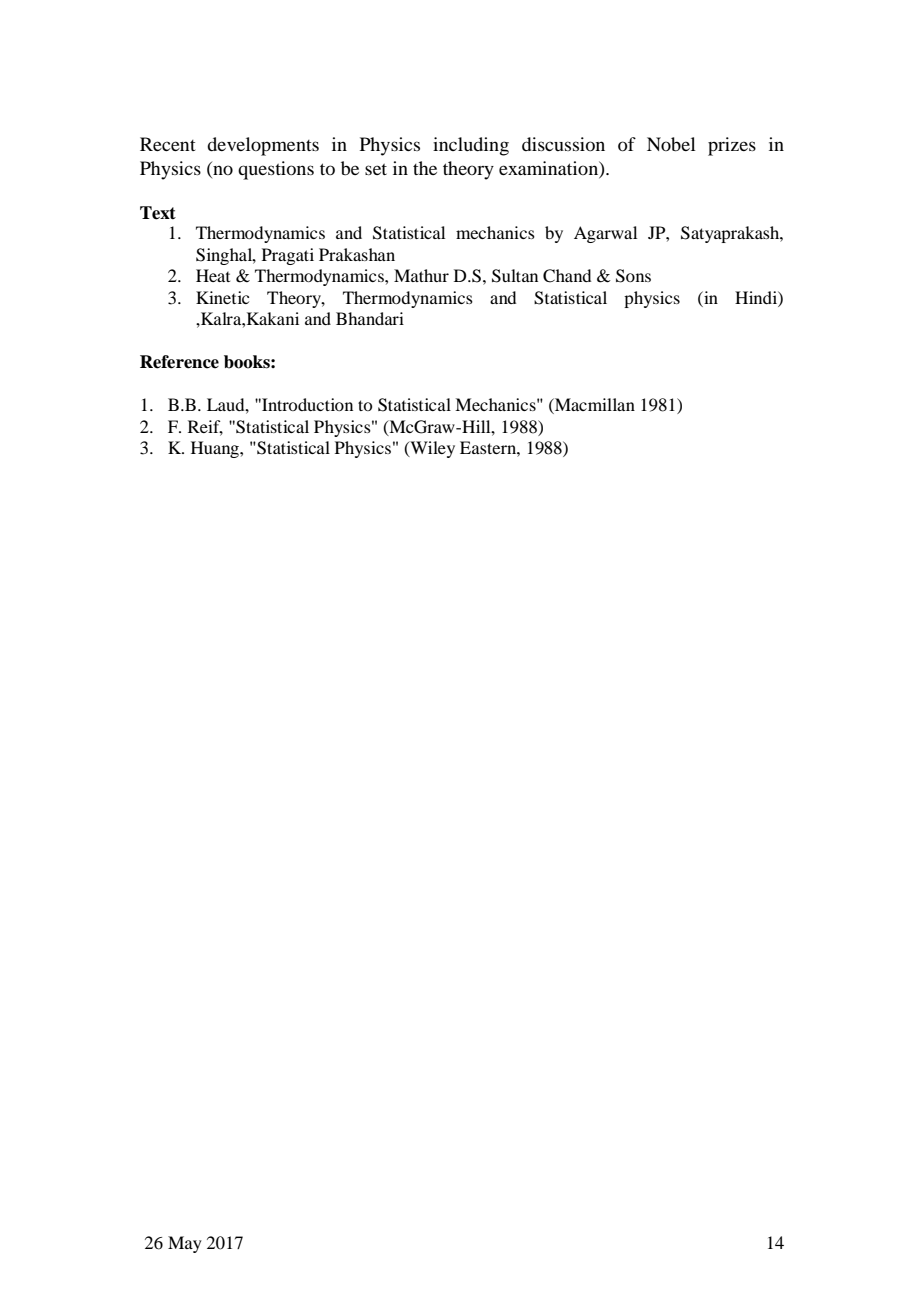  I want to click on developments, so click(263, 146).
